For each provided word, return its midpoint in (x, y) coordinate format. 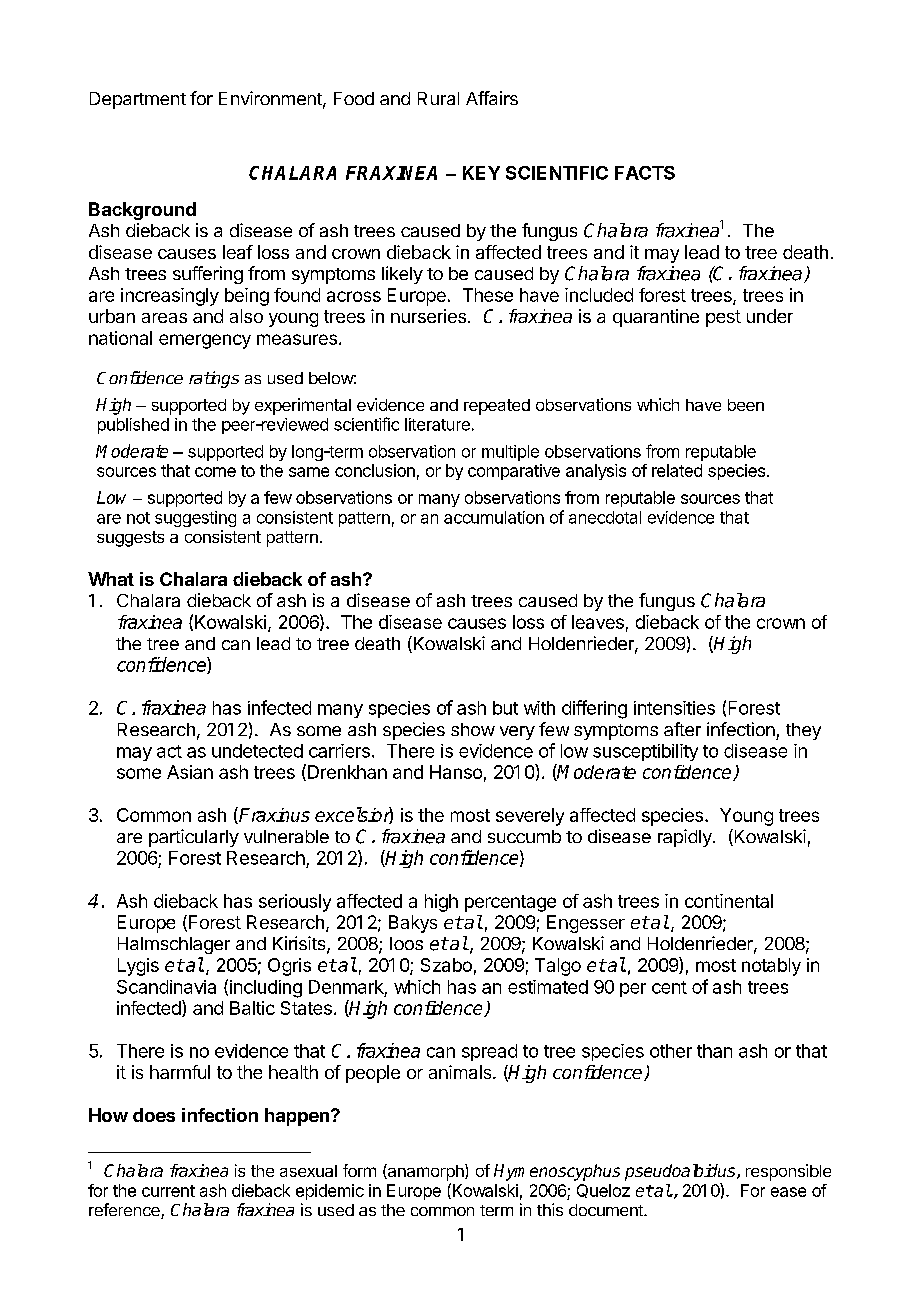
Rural (438, 98)
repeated (497, 407)
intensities (674, 708)
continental (729, 901)
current (168, 1191)
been (746, 405)
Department (138, 100)
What (111, 579)
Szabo (446, 965)
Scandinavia (166, 987)
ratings (214, 379)
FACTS (645, 173)
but (505, 708)
